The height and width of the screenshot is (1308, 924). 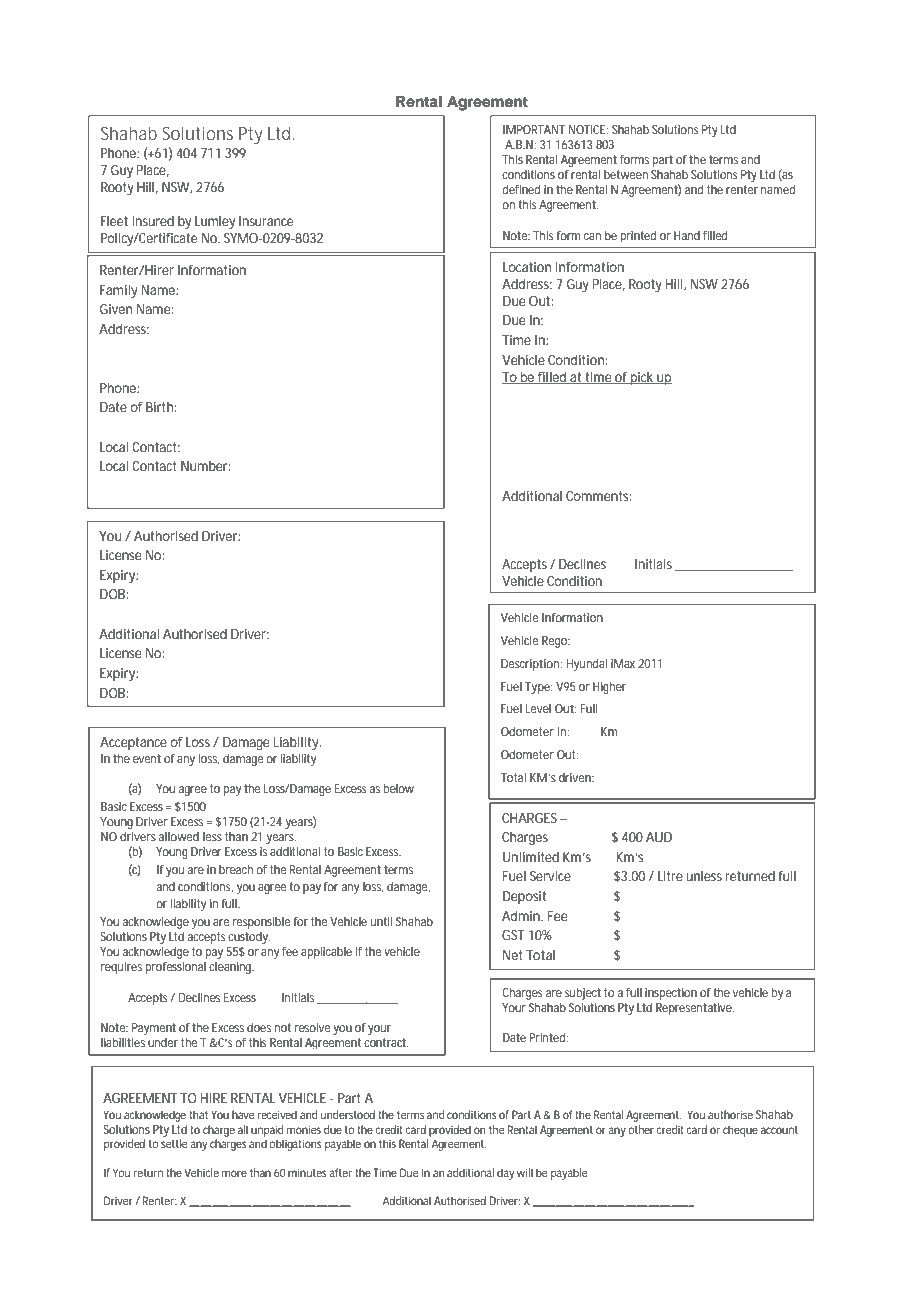 I want to click on between, so click(x=626, y=174).
